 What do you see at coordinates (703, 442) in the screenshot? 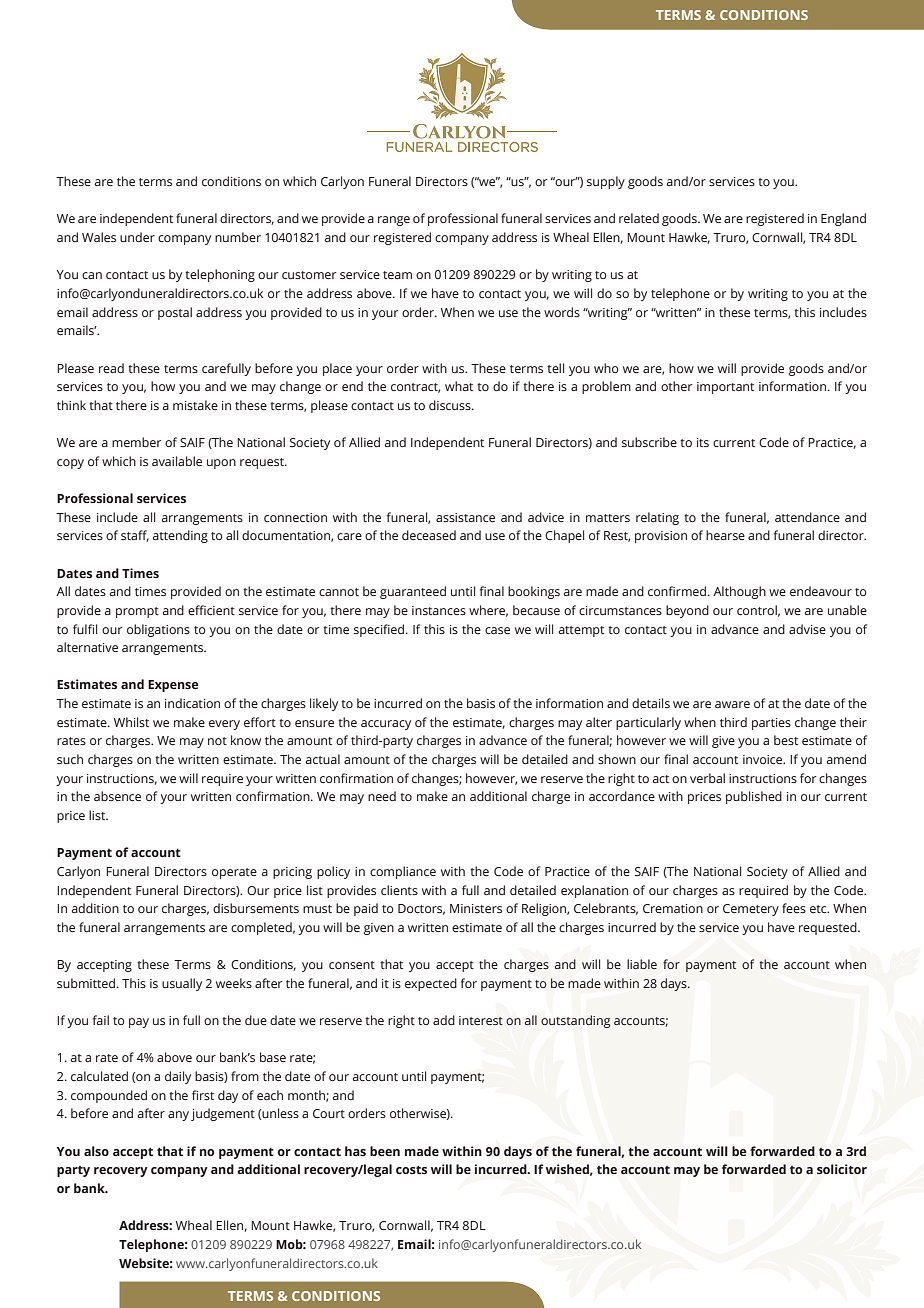
I see `its` at bounding box center [703, 442].
